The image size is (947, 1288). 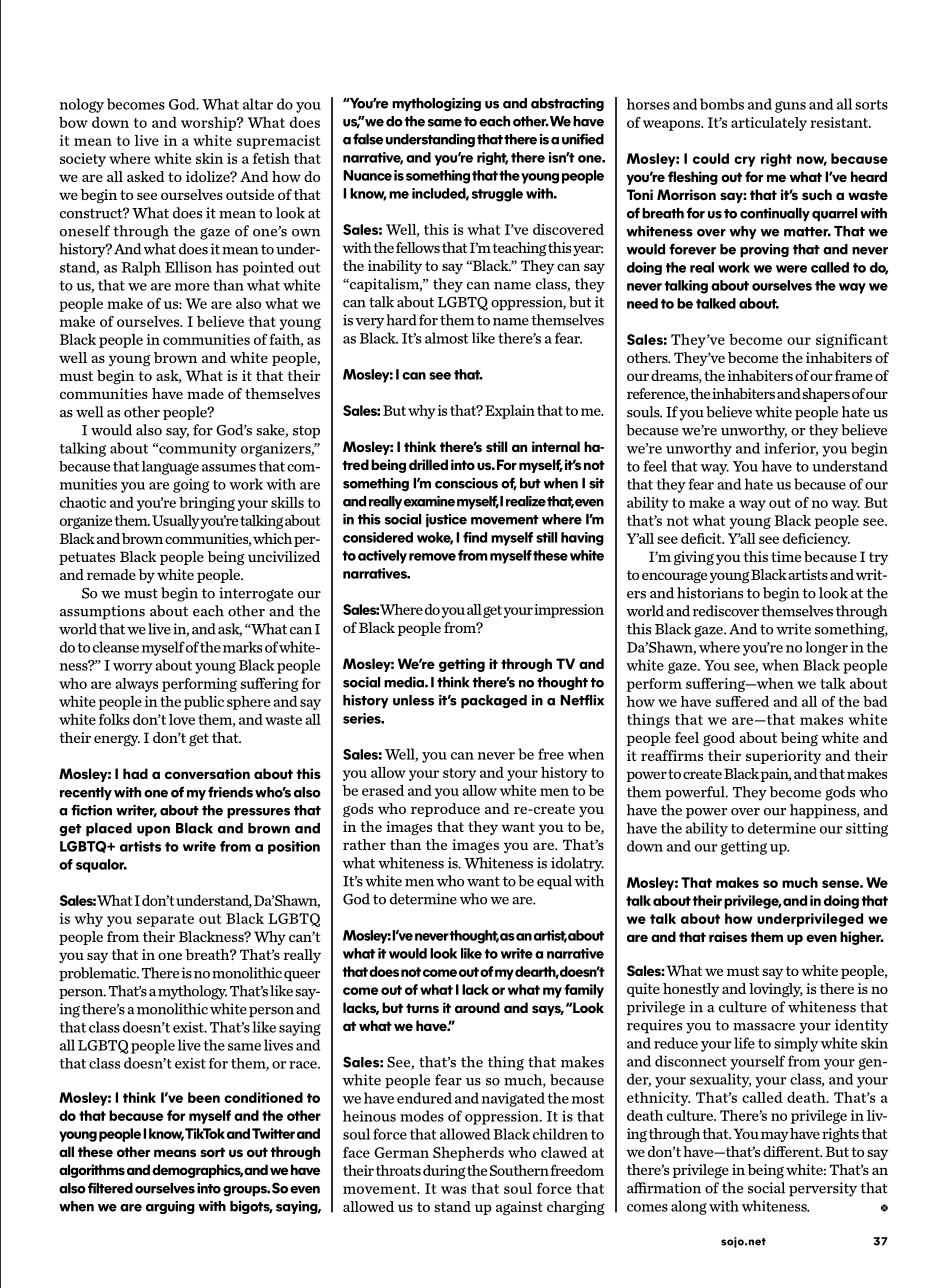 What do you see at coordinates (827, 648) in the screenshot?
I see `longer` at bounding box center [827, 648].
